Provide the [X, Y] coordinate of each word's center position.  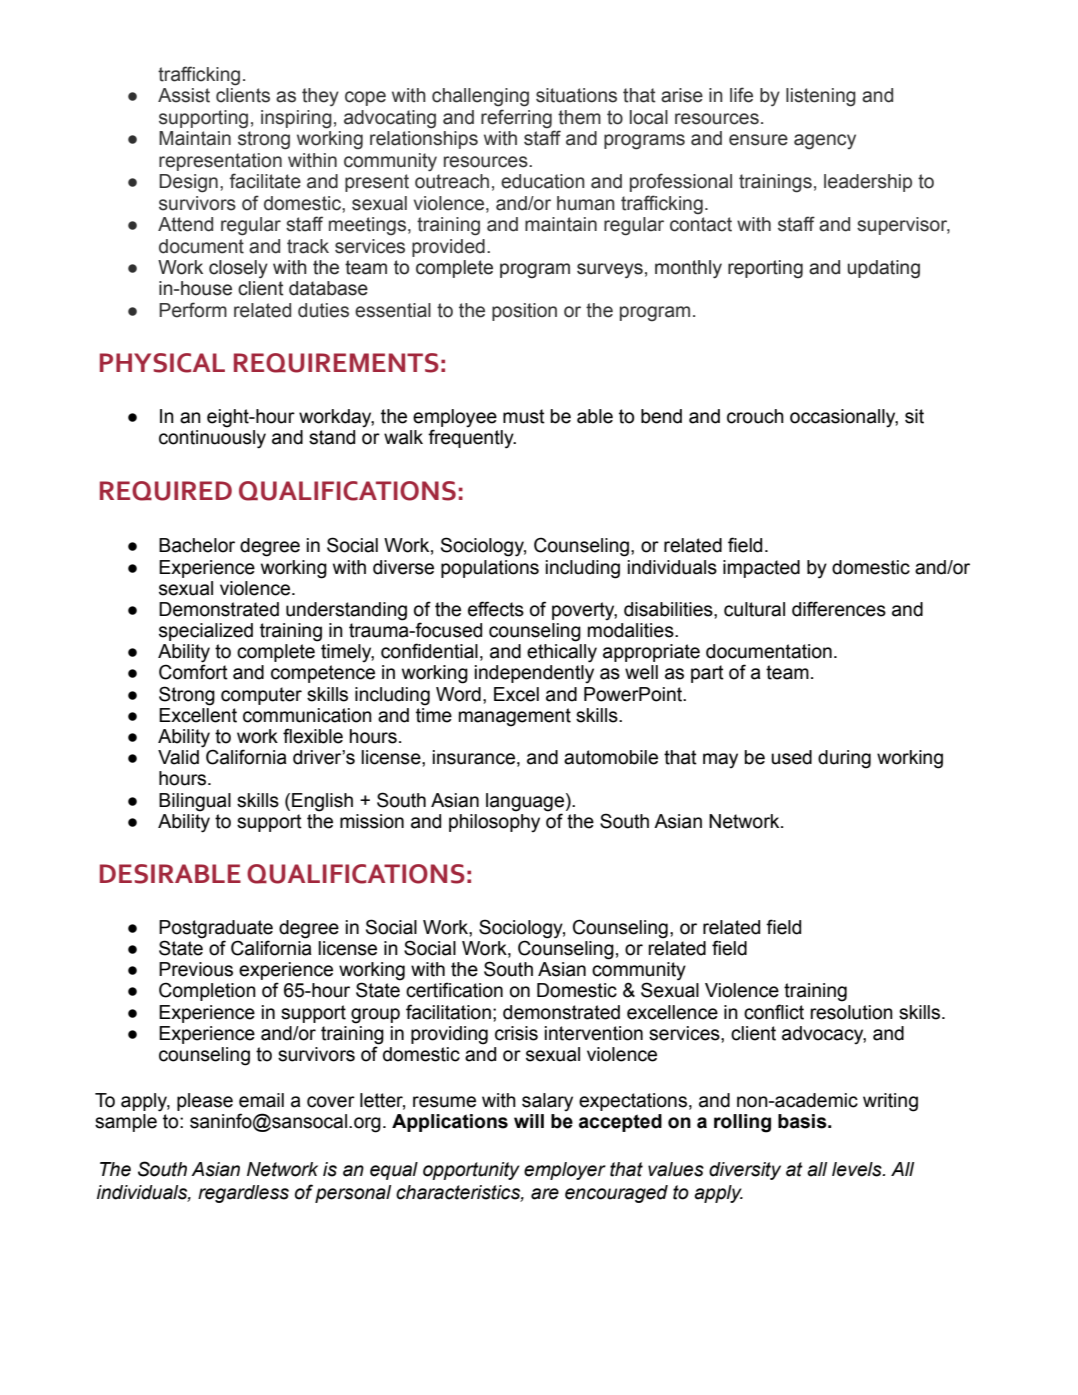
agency [825, 142]
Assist [184, 95]
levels [858, 1169]
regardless [243, 1194]
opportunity [471, 1171]
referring [516, 119]
